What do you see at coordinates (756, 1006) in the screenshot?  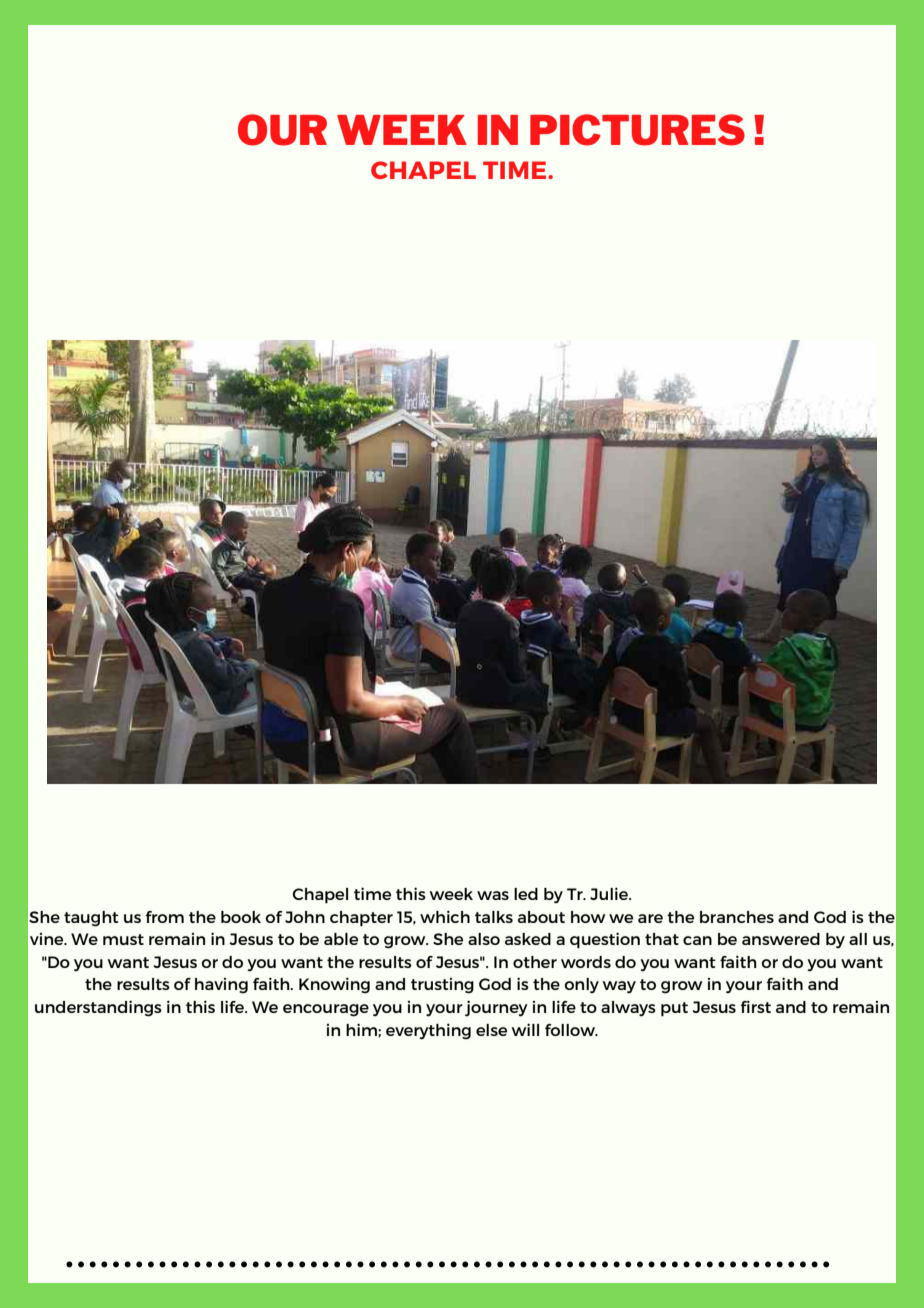 I see `first` at bounding box center [756, 1006].
